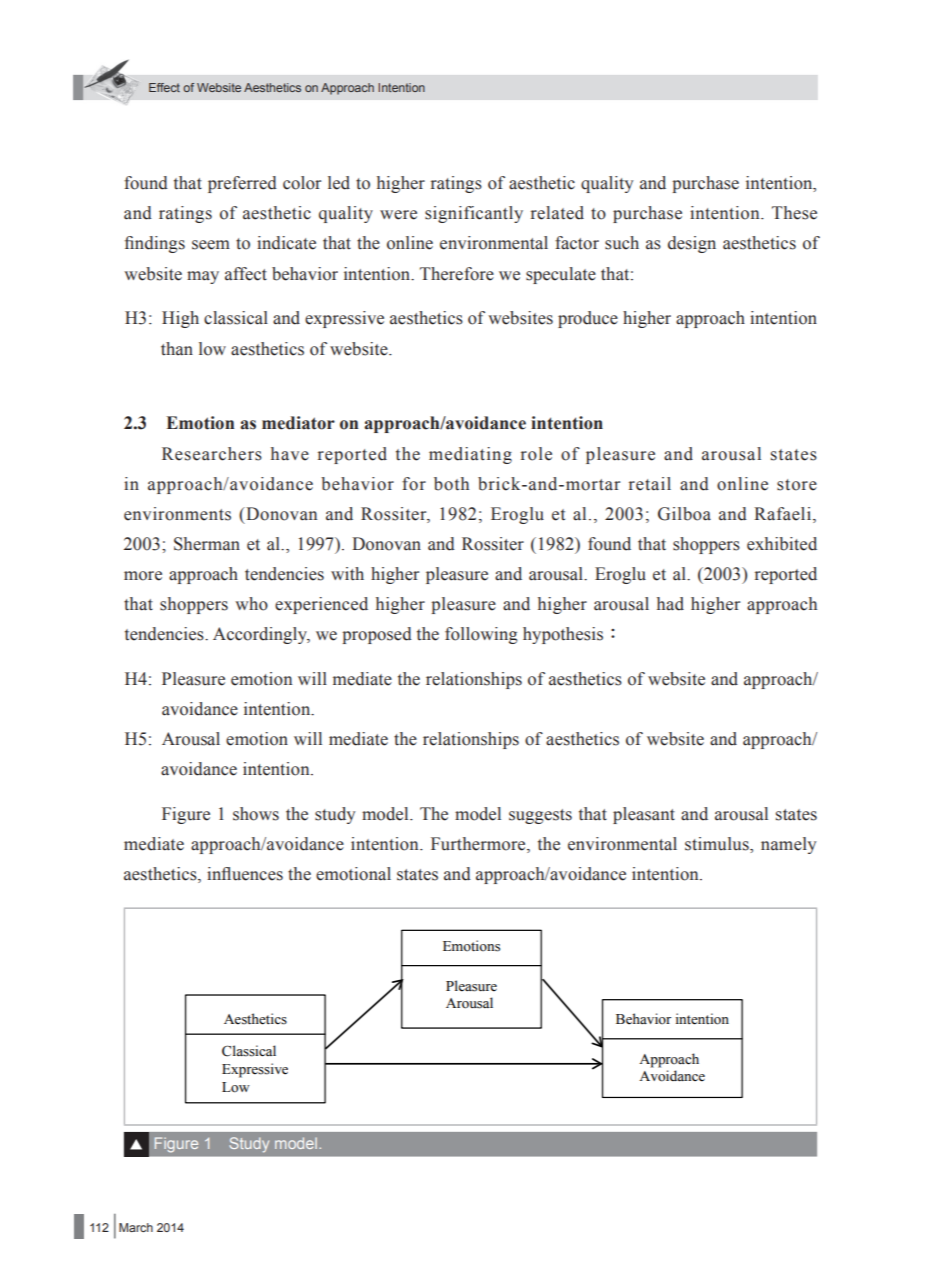  I want to click on These, so click(794, 213).
